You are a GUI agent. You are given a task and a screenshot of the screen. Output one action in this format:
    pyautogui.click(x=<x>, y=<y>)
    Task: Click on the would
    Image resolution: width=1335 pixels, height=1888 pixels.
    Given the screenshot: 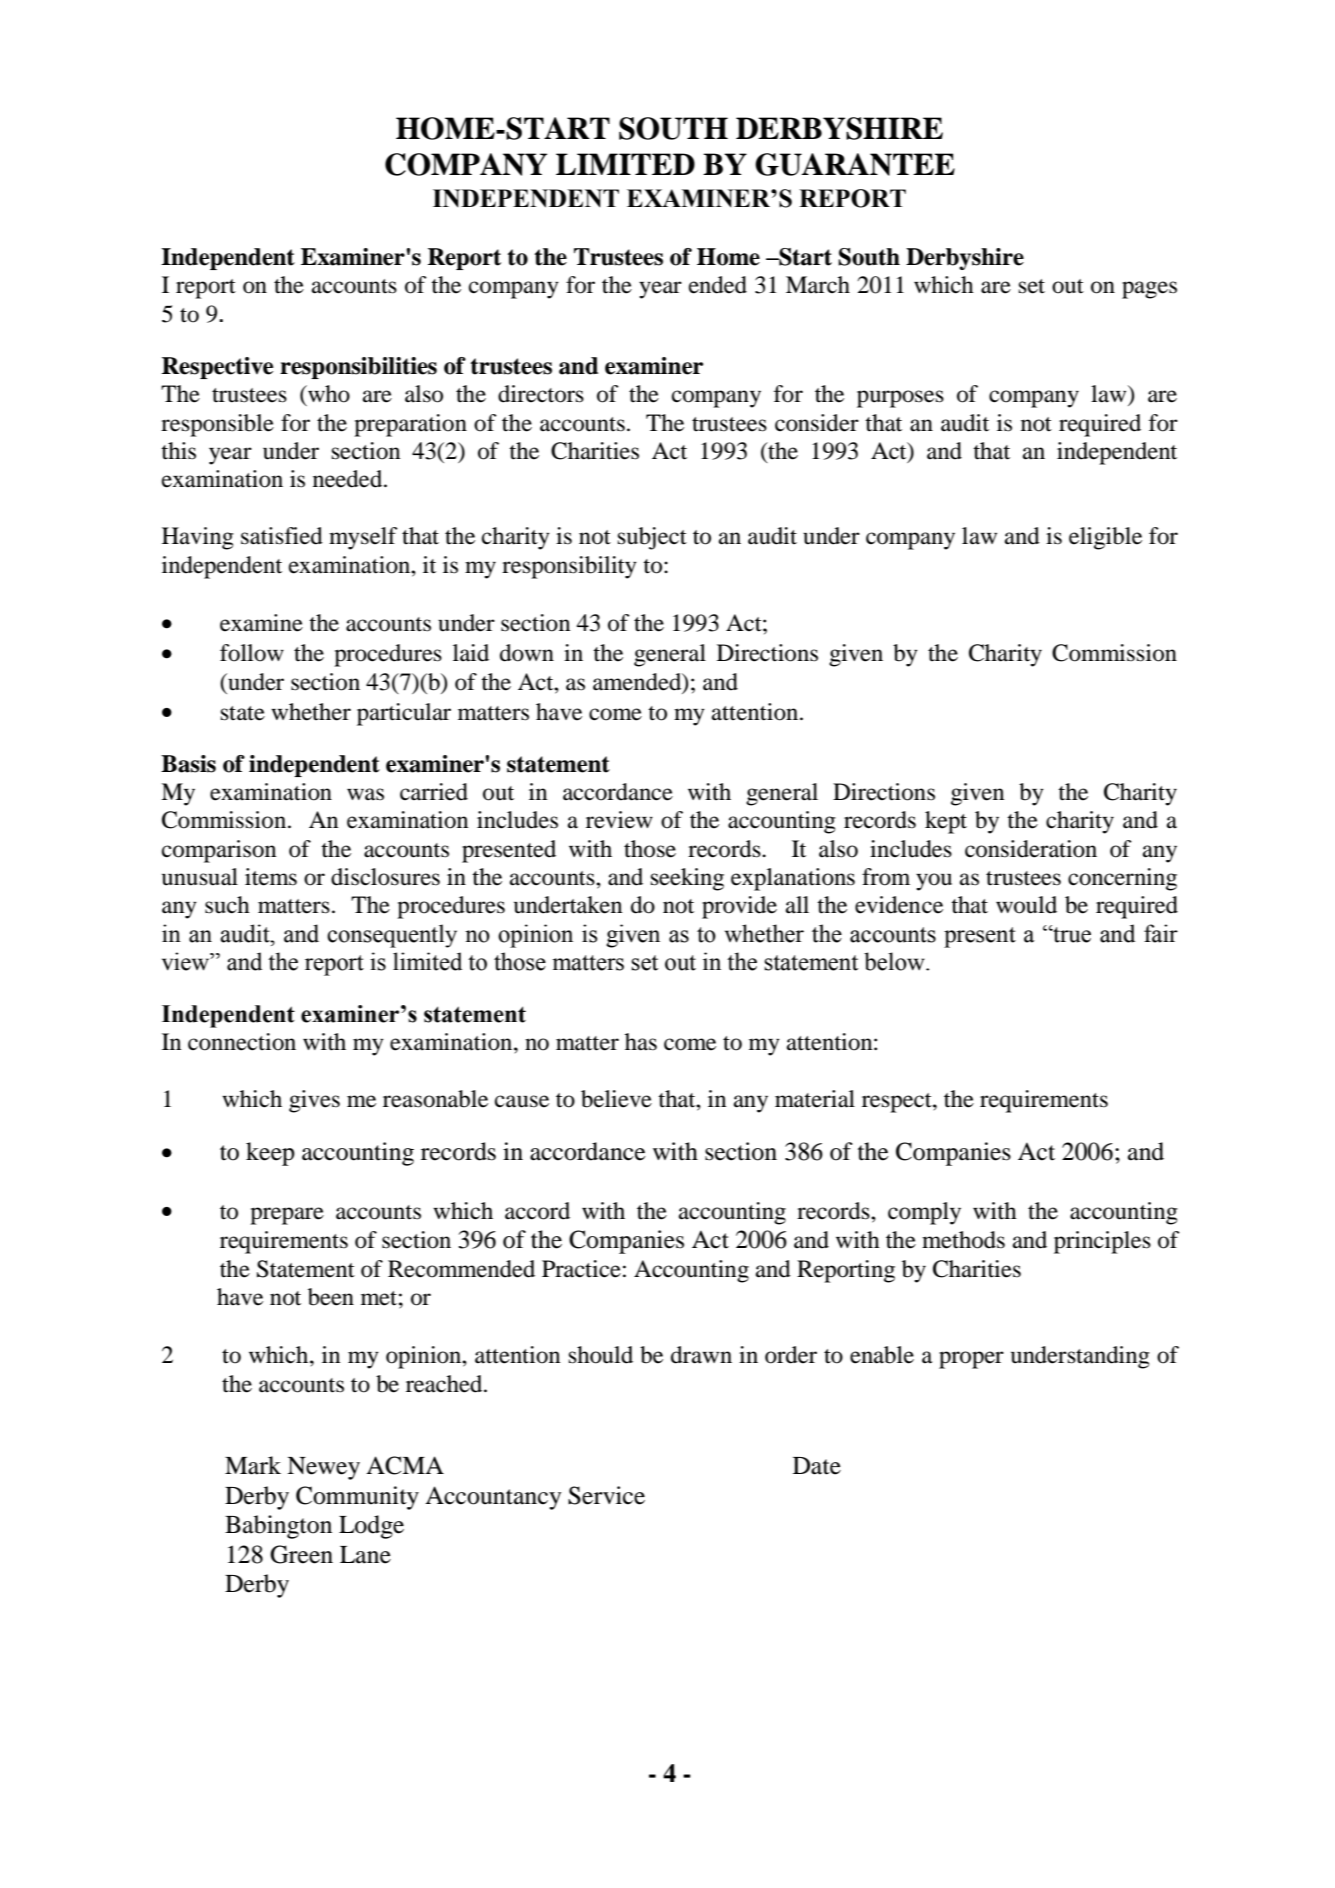 What is the action you would take?
    pyautogui.click(x=1026, y=905)
